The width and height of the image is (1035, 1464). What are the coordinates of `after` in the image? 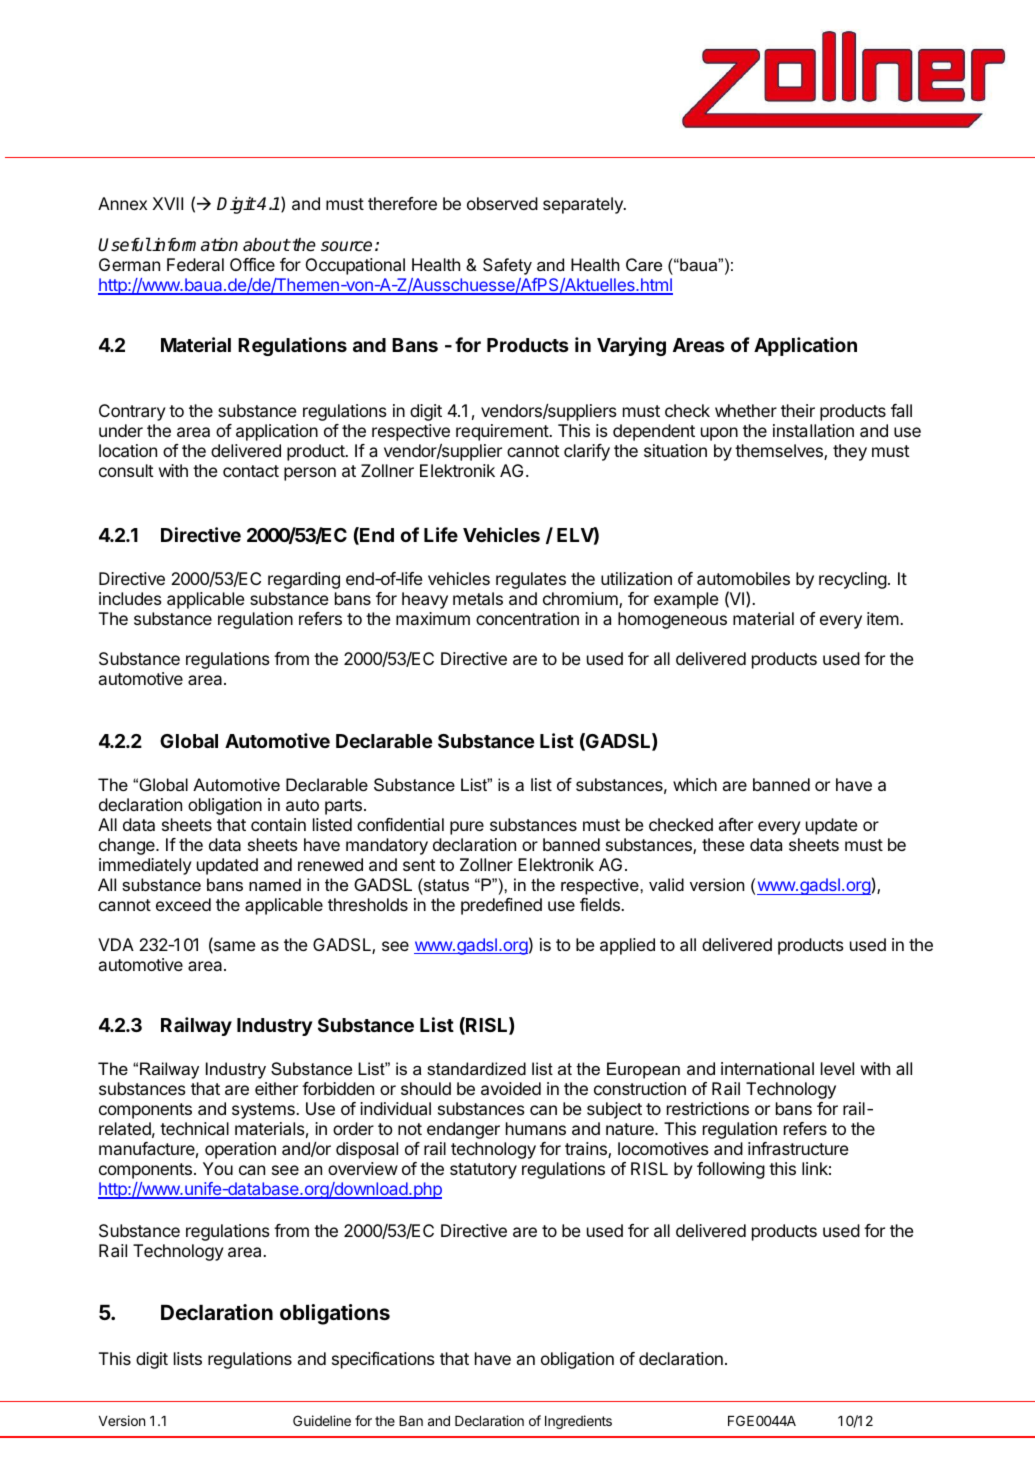 It's located at (736, 824).
